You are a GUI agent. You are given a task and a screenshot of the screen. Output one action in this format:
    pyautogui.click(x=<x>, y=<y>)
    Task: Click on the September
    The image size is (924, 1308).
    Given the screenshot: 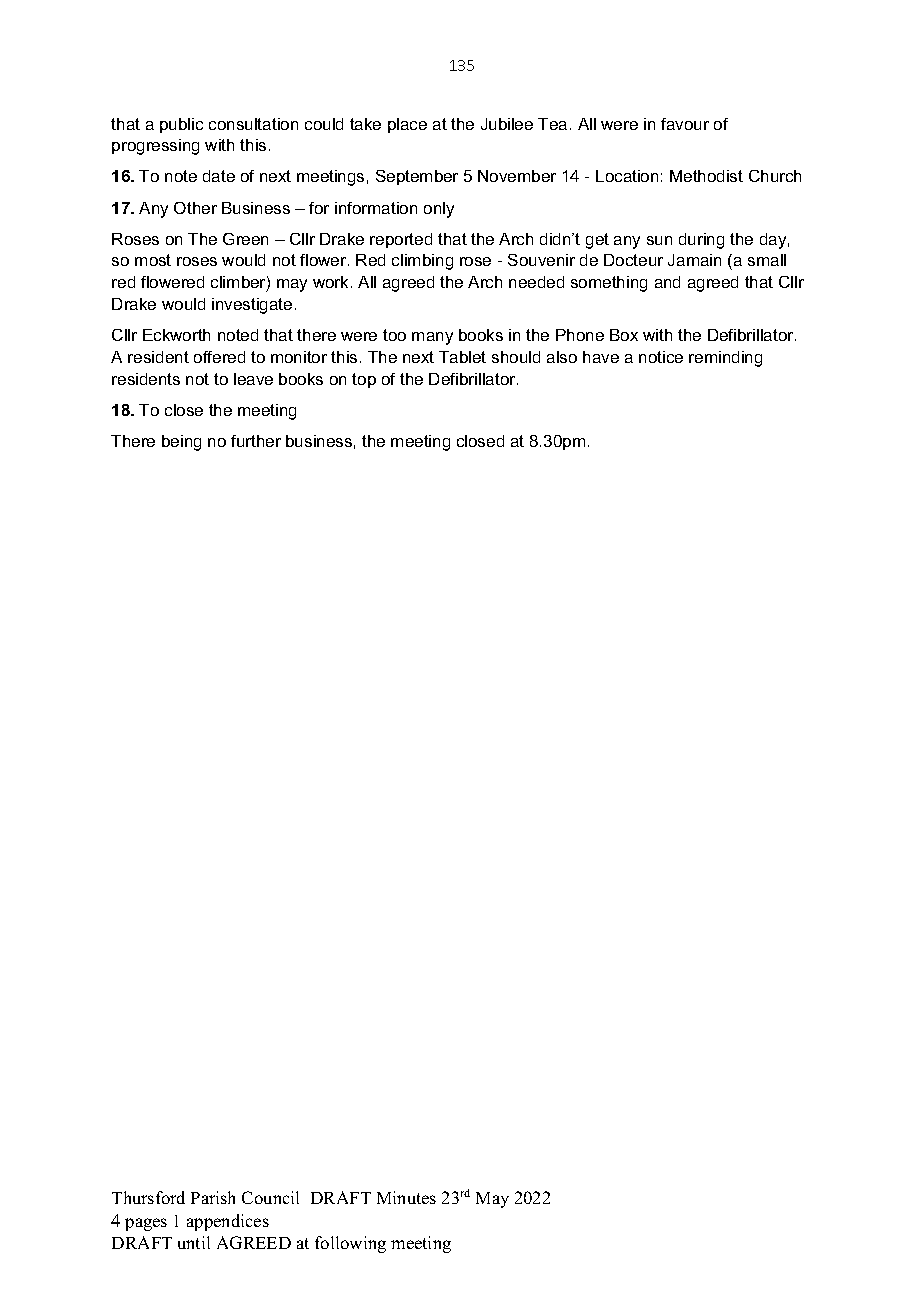 What is the action you would take?
    pyautogui.click(x=417, y=177)
